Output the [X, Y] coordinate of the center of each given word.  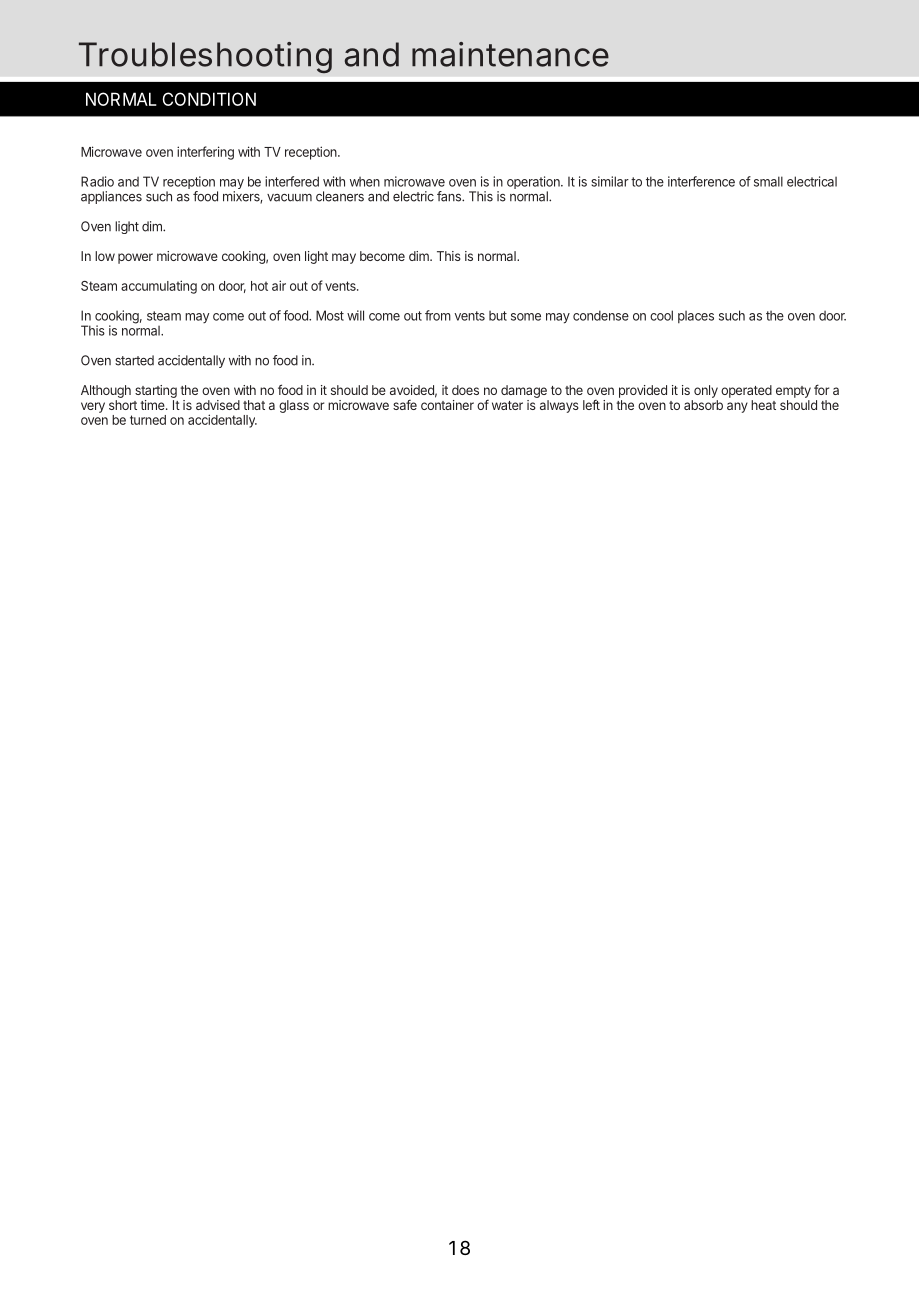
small [766, 181]
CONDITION [209, 99]
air [279, 285]
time [153, 405]
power [135, 258]
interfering [205, 153]
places [696, 317]
